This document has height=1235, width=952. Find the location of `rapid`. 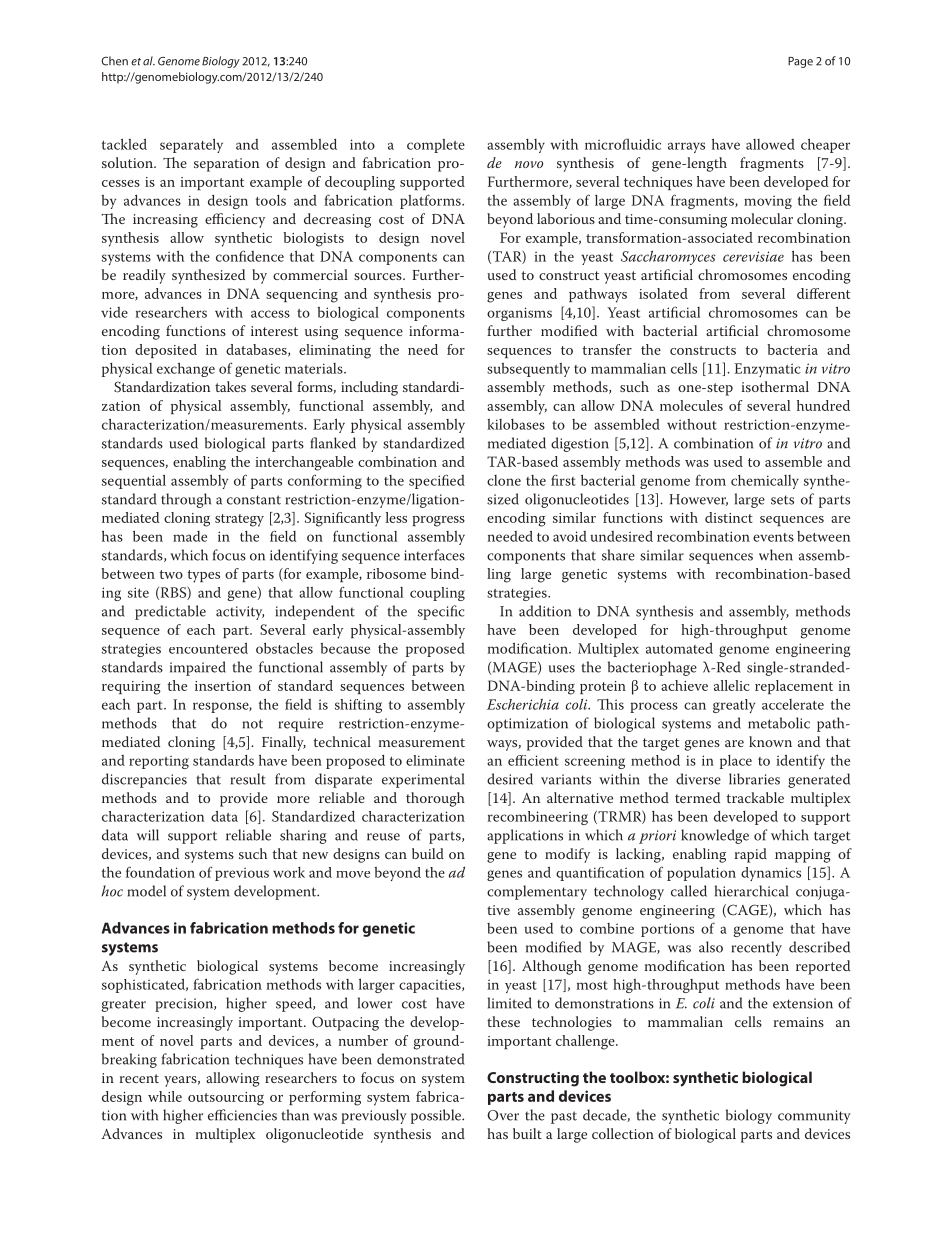

rapid is located at coordinates (751, 855).
